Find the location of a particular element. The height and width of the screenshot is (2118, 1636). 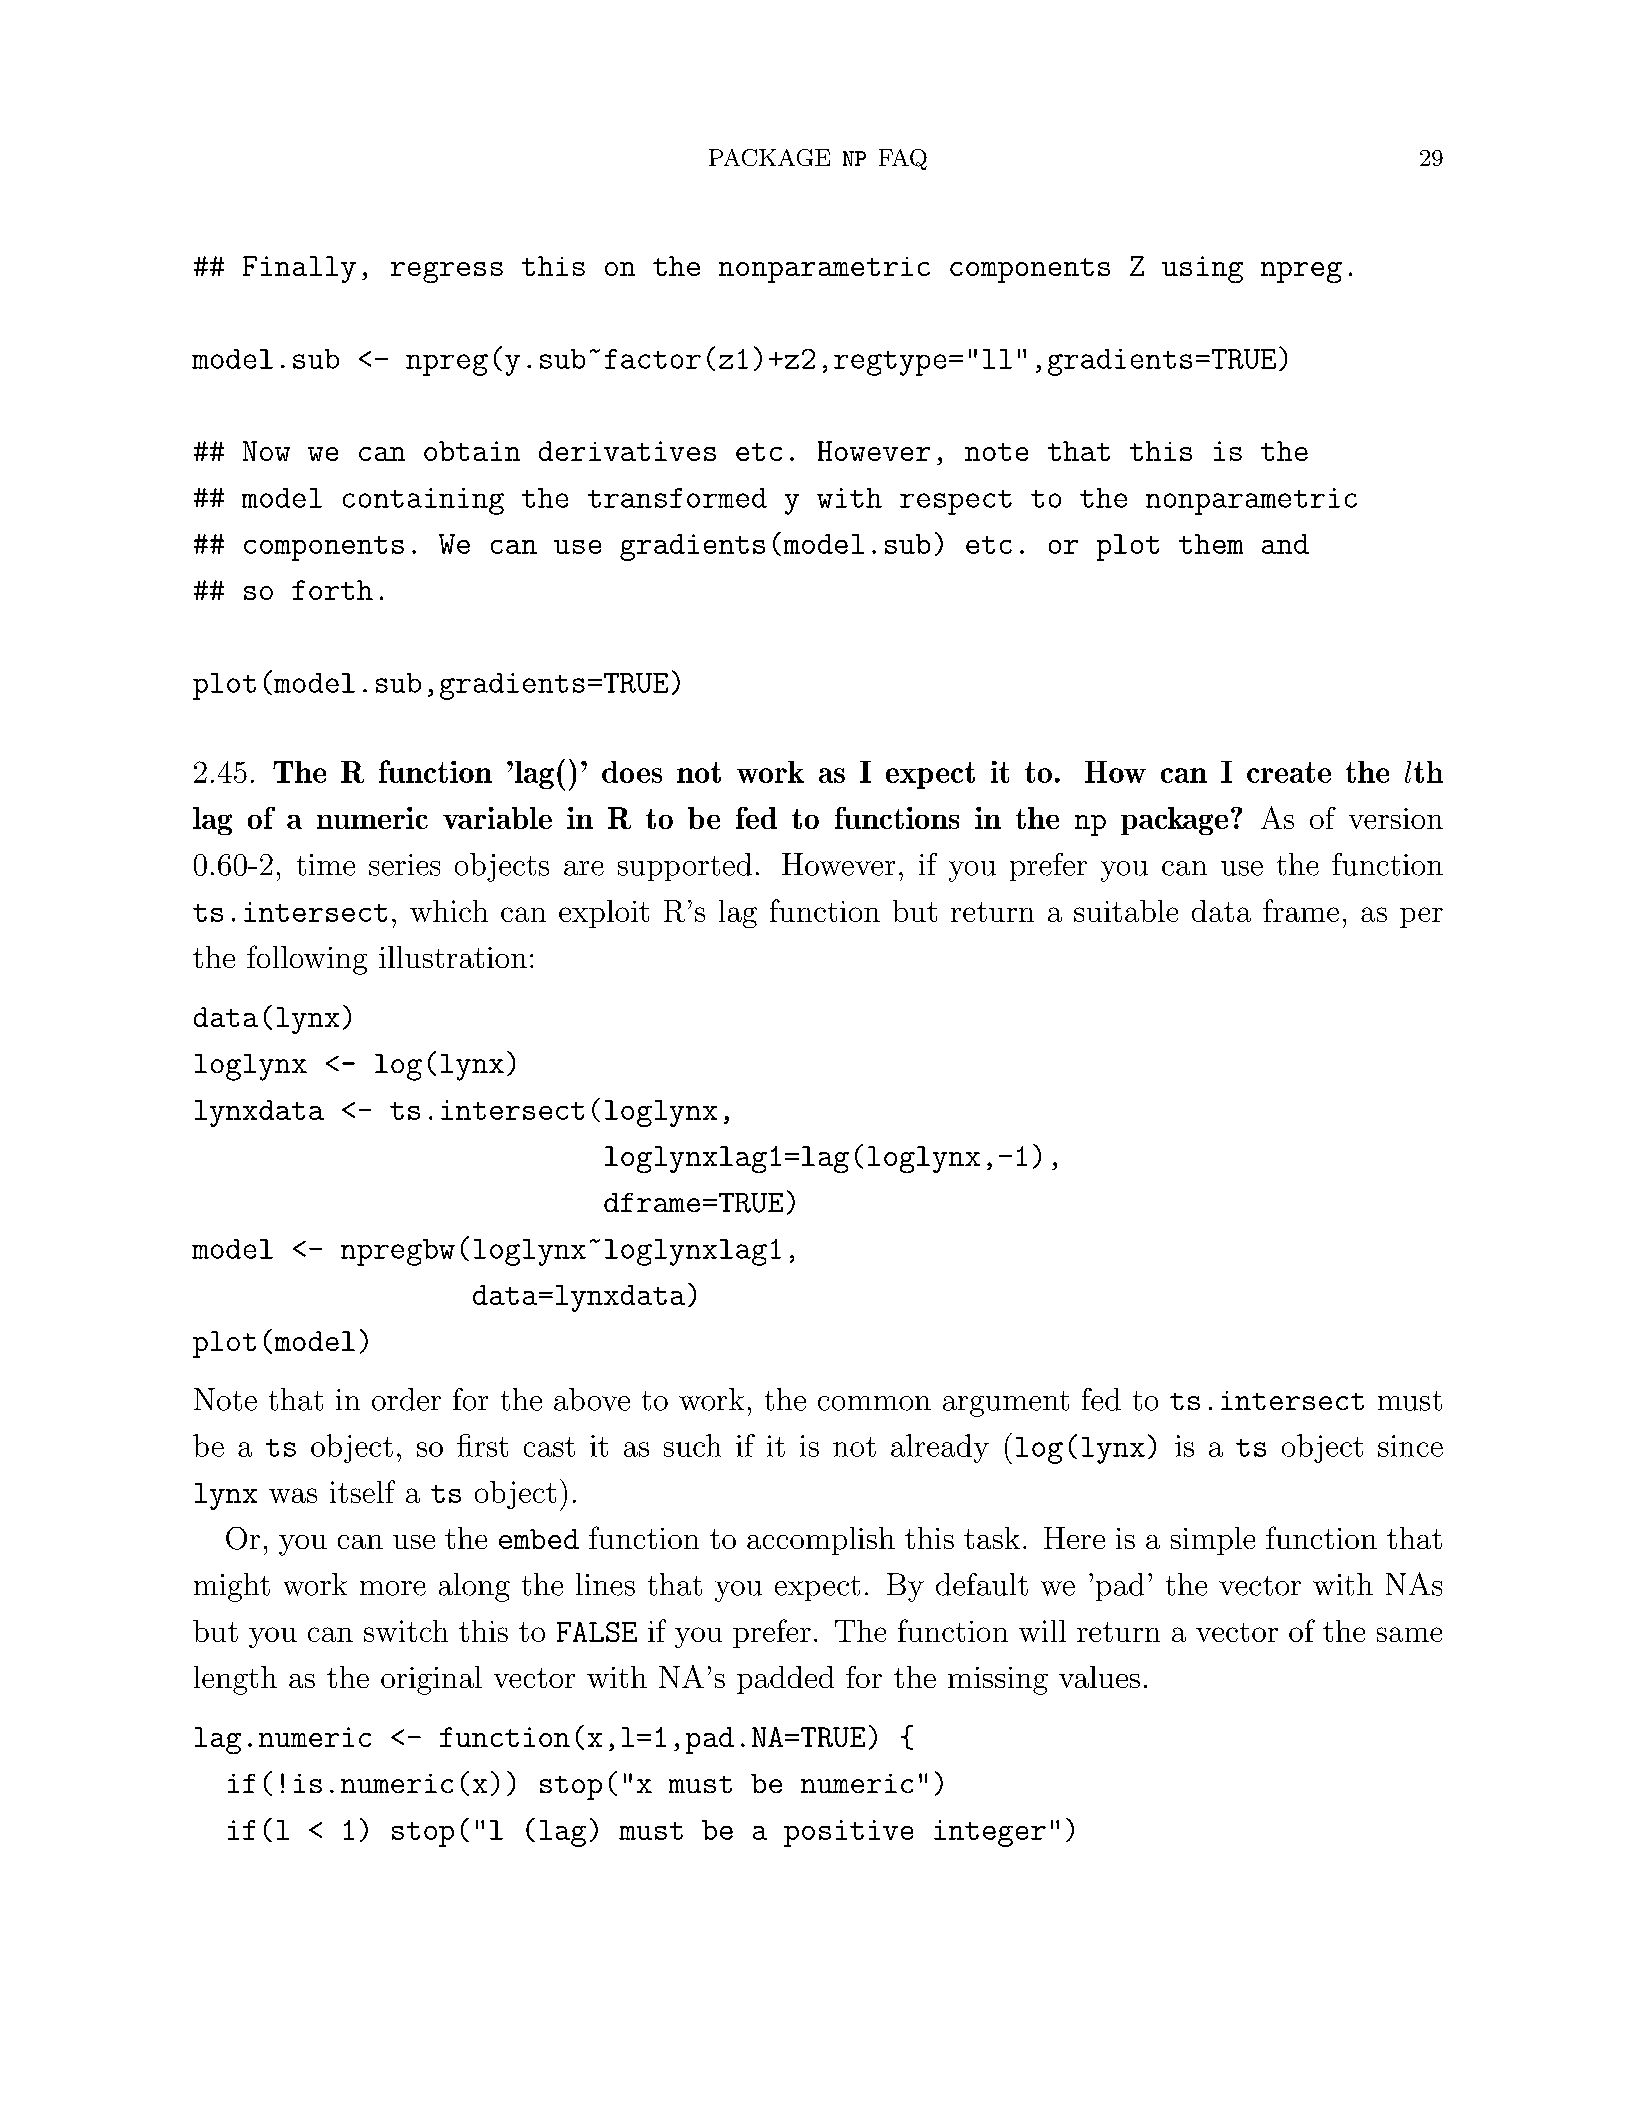

per is located at coordinates (1421, 917).
